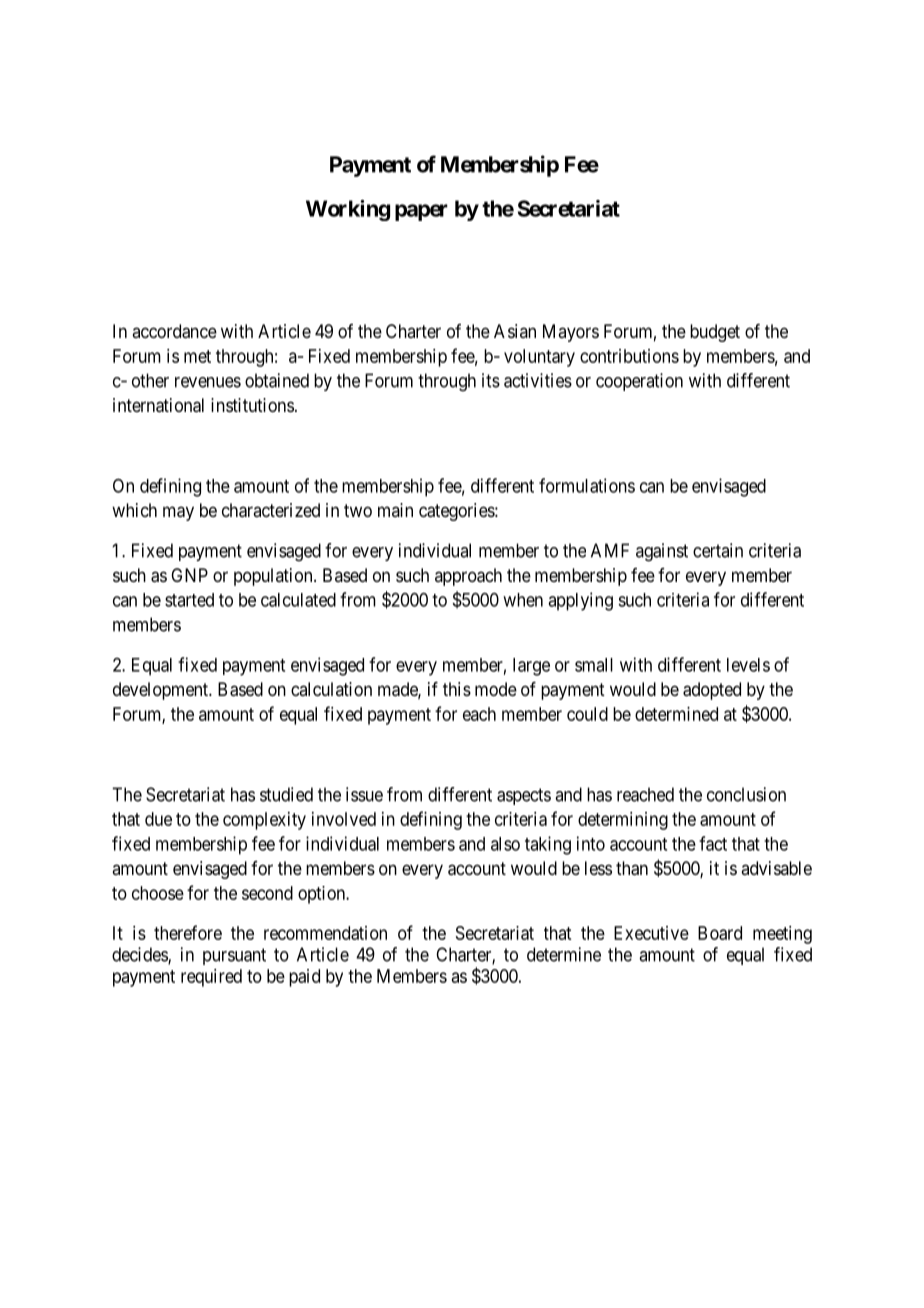 The image size is (924, 1308). What do you see at coordinates (271, 510) in the page?
I see `characterized` at bounding box center [271, 510].
